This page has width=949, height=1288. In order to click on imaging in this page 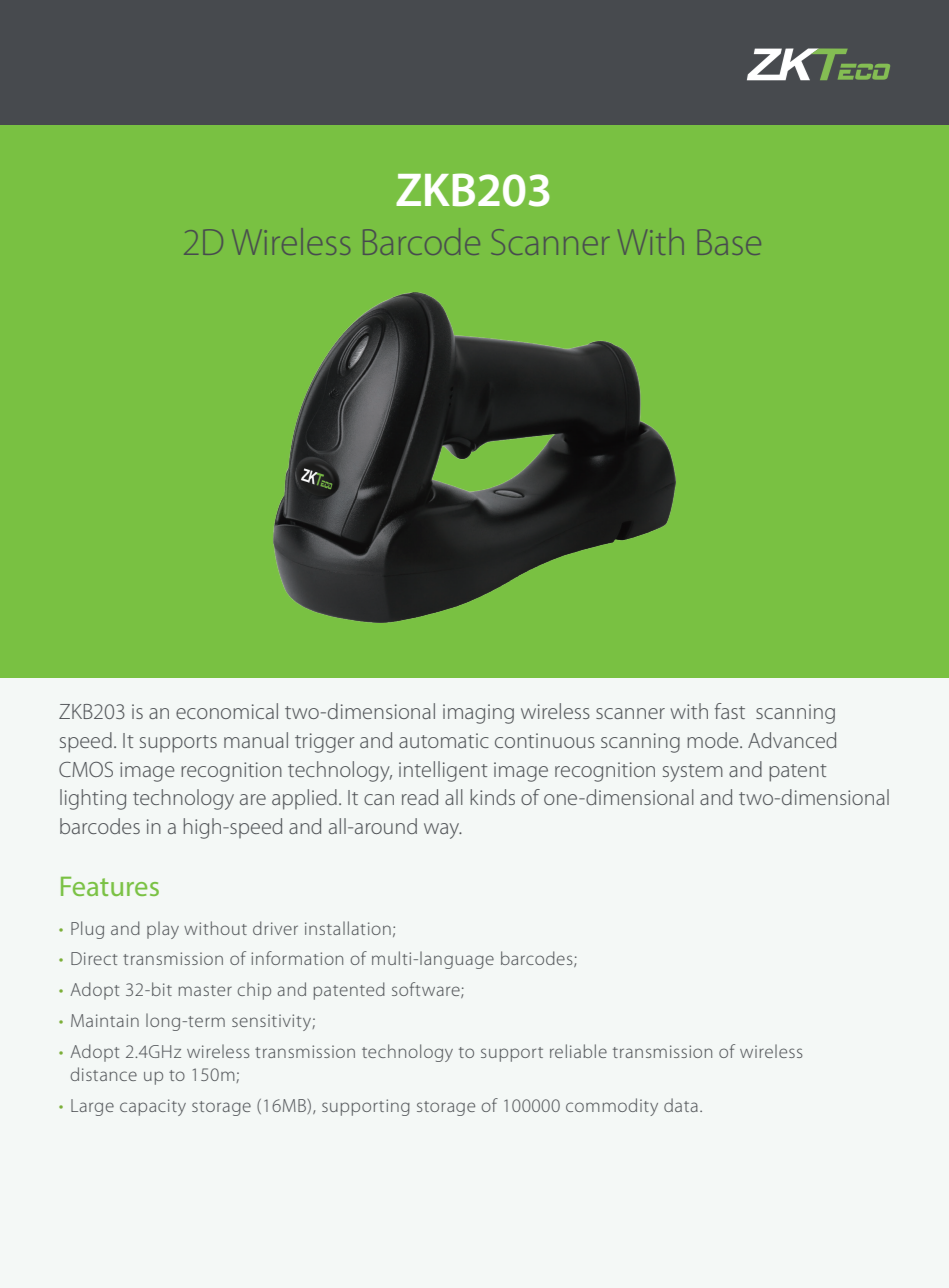, I will do `click(478, 714)`.
